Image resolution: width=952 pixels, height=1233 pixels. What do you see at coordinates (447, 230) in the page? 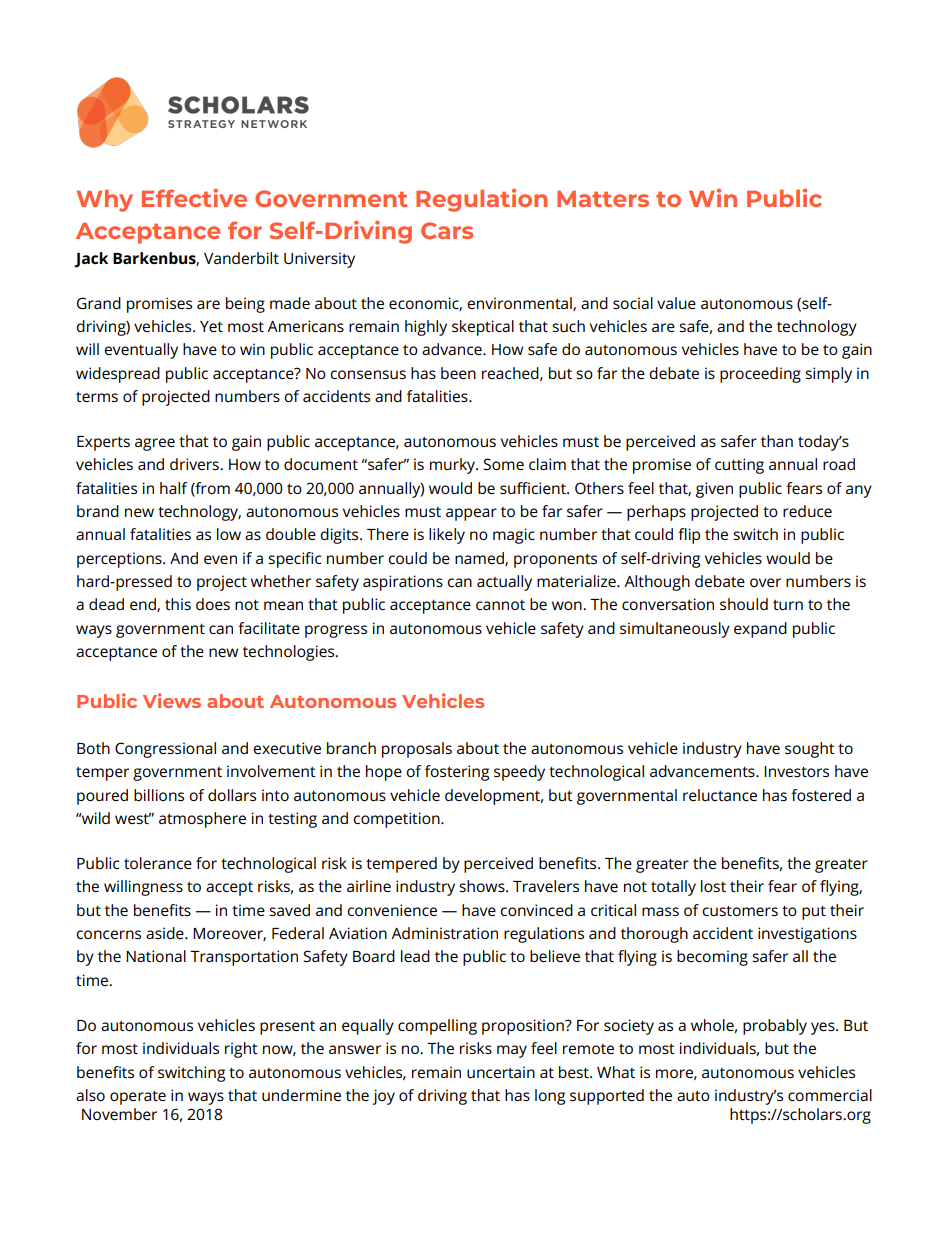
I see `Cars` at bounding box center [447, 230].
